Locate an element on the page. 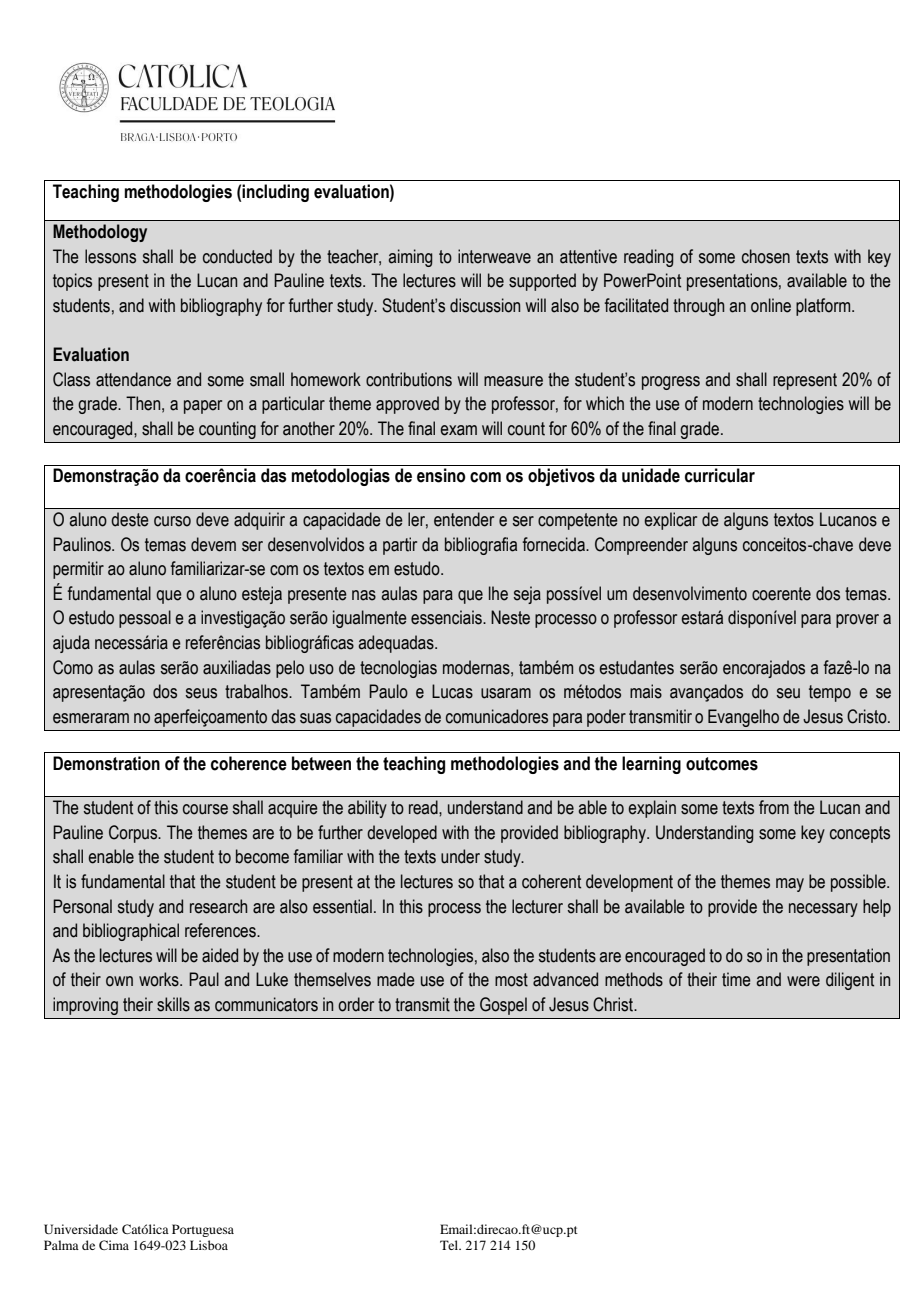 Image resolution: width=924 pixels, height=1308 pixels. Lucas is located at coordinates (452, 691).
